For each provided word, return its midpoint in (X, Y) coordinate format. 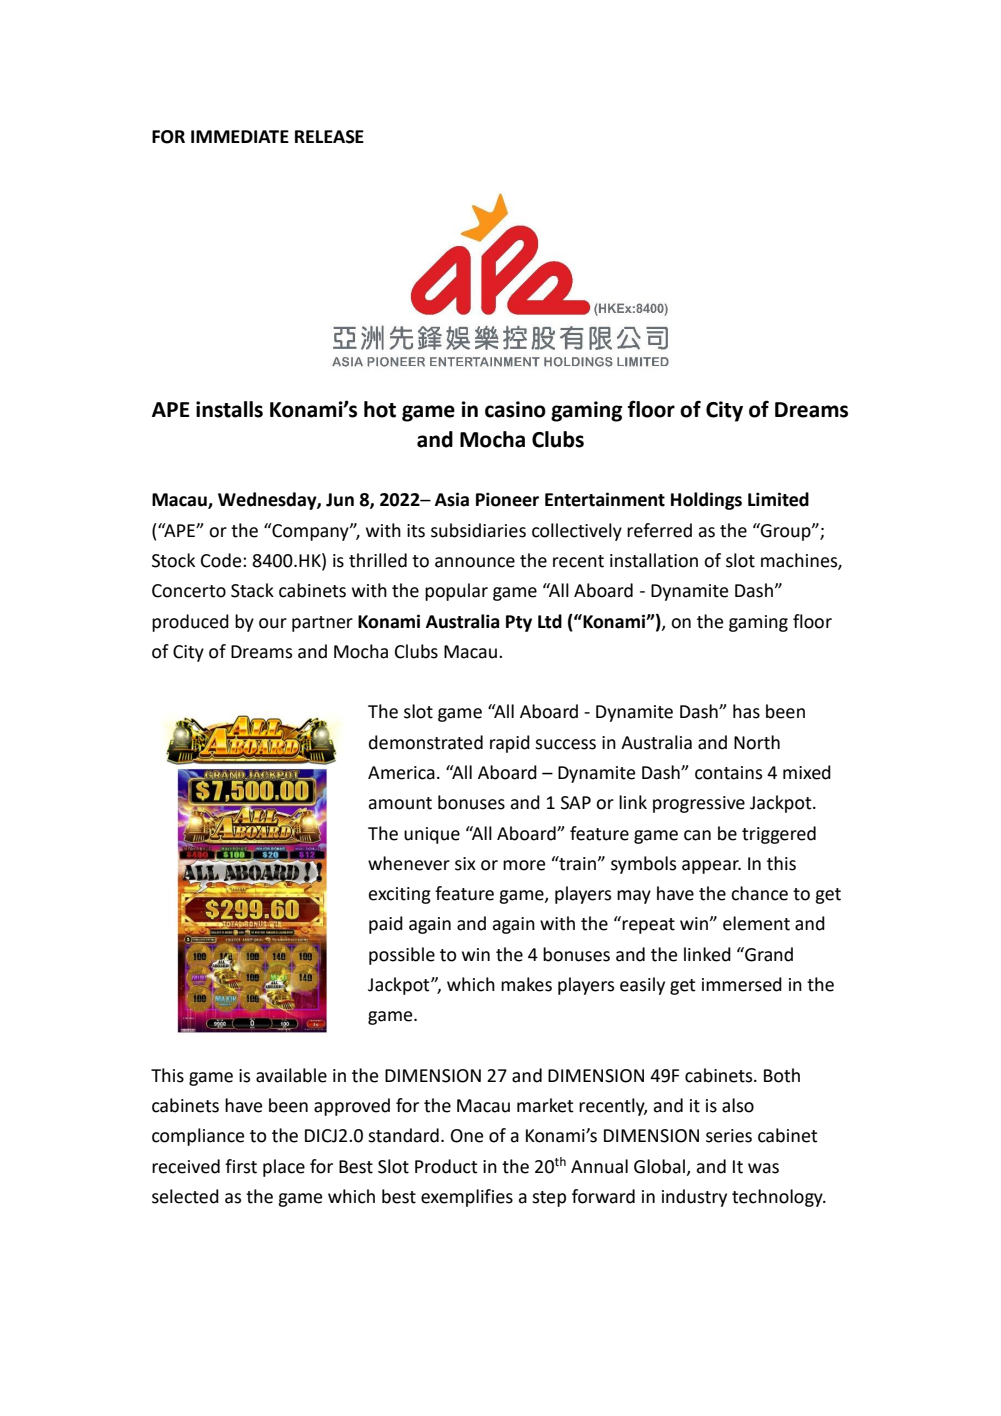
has (746, 711)
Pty (519, 623)
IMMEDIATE (240, 136)
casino (515, 409)
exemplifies (467, 1198)
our (273, 623)
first (241, 1166)
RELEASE (329, 137)
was (763, 1168)
